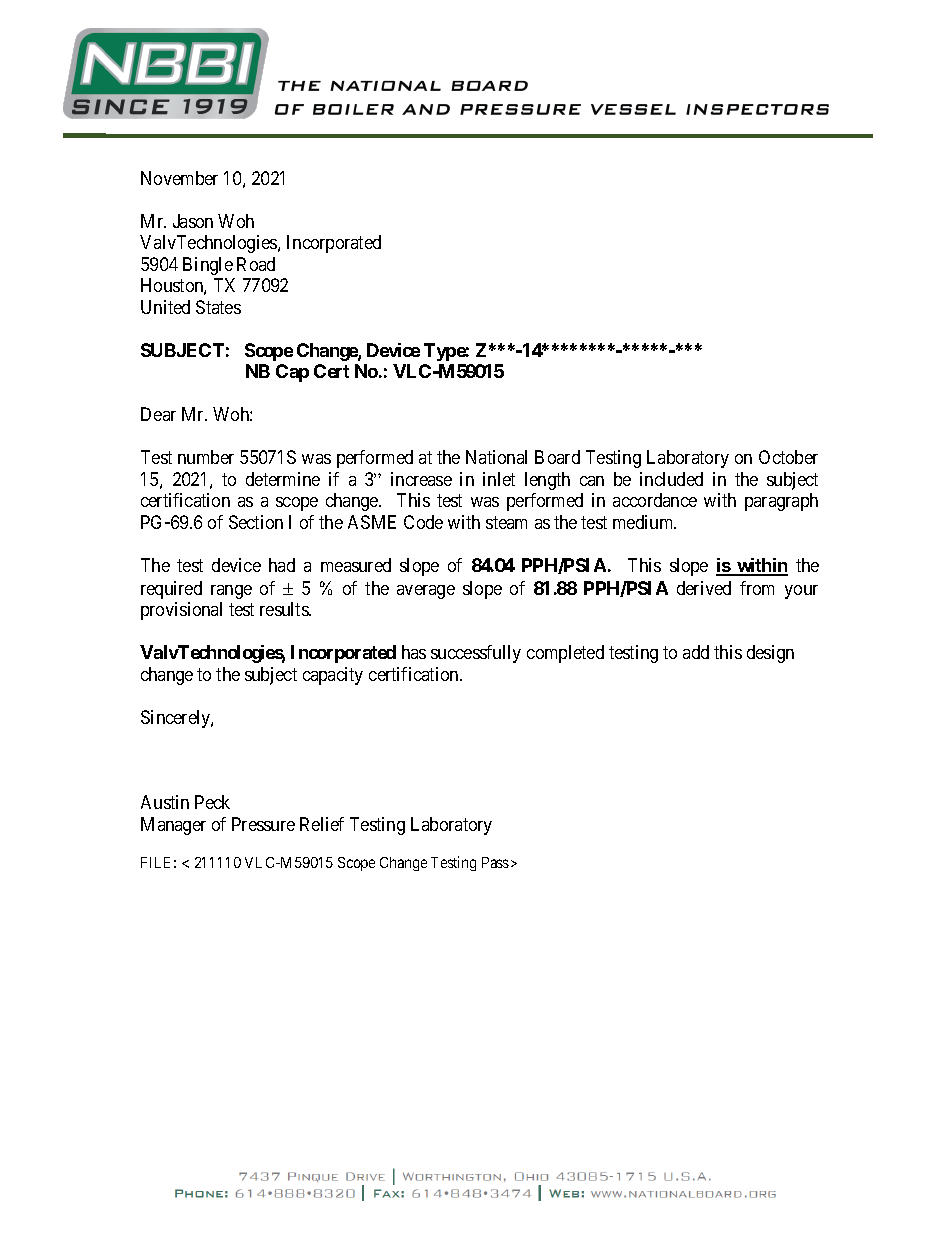  I want to click on capacity, so click(333, 676).
